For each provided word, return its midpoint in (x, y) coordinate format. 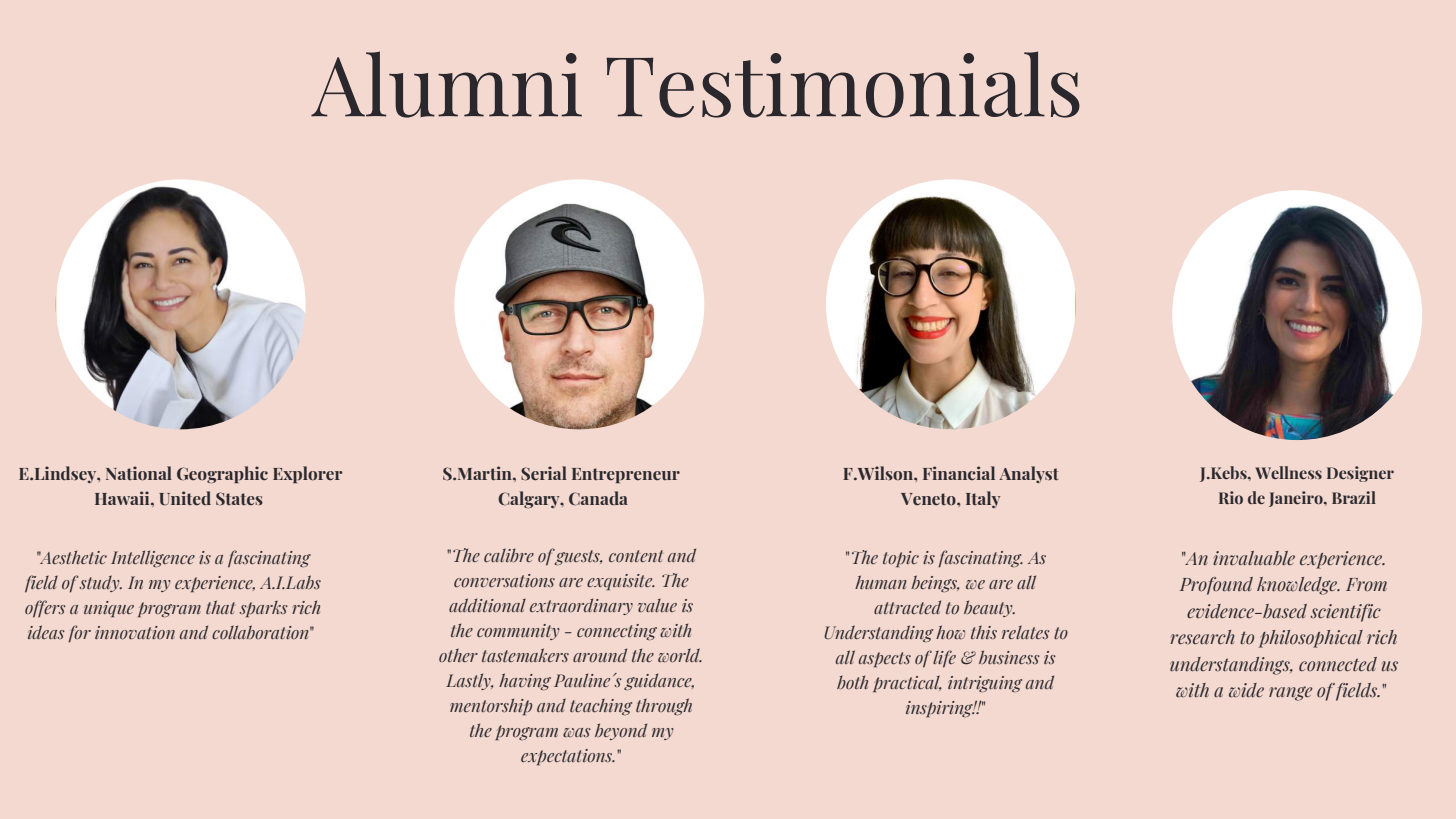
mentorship (491, 706)
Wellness (1288, 472)
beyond (621, 731)
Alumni (446, 84)
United (185, 498)
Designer (1360, 474)
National (139, 473)
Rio (1231, 497)
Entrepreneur (626, 475)
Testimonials (843, 84)
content (636, 556)
